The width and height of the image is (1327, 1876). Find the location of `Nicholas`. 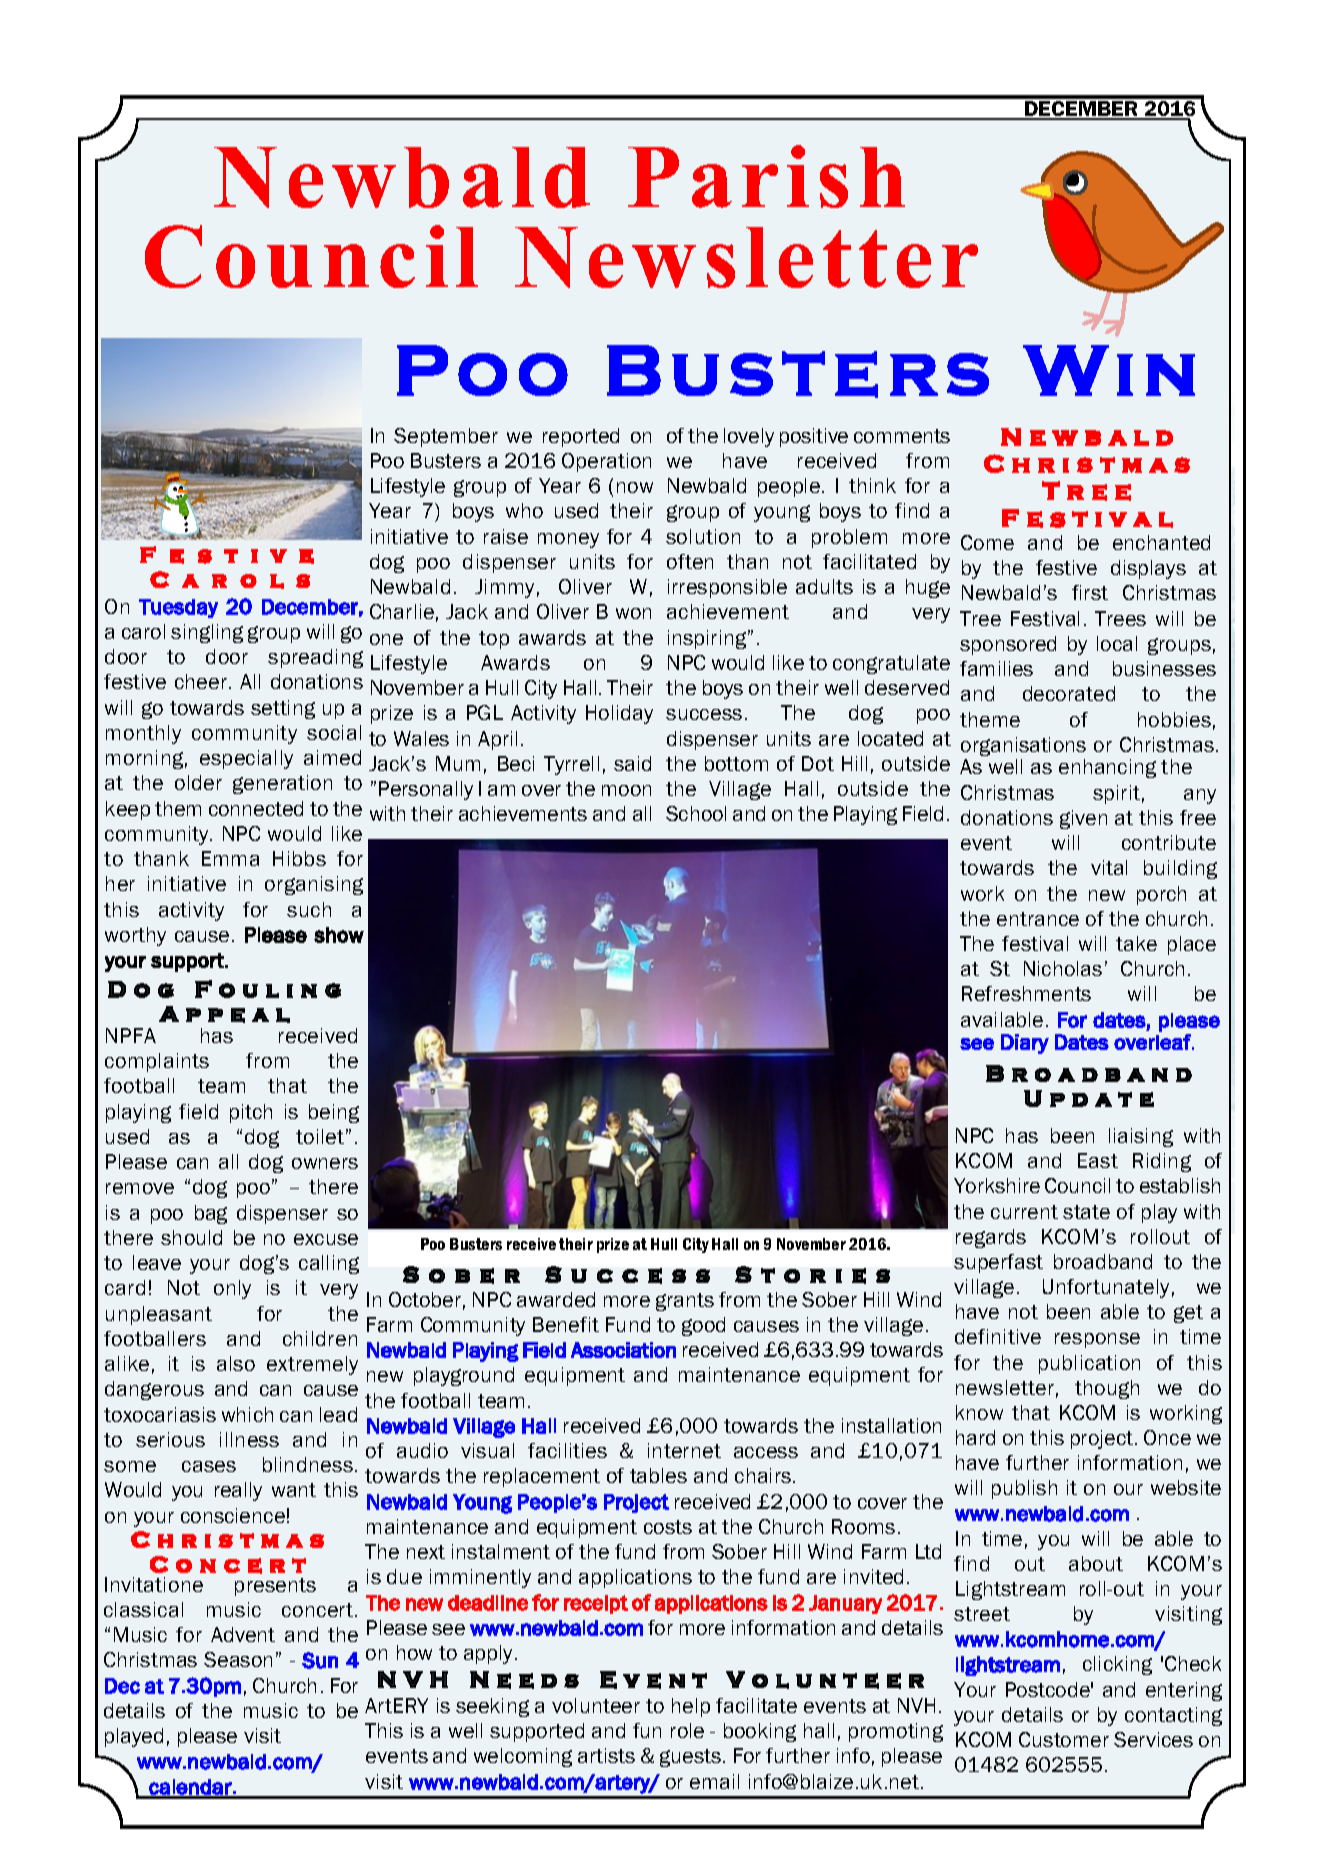

Nicholas is located at coordinates (1063, 968).
